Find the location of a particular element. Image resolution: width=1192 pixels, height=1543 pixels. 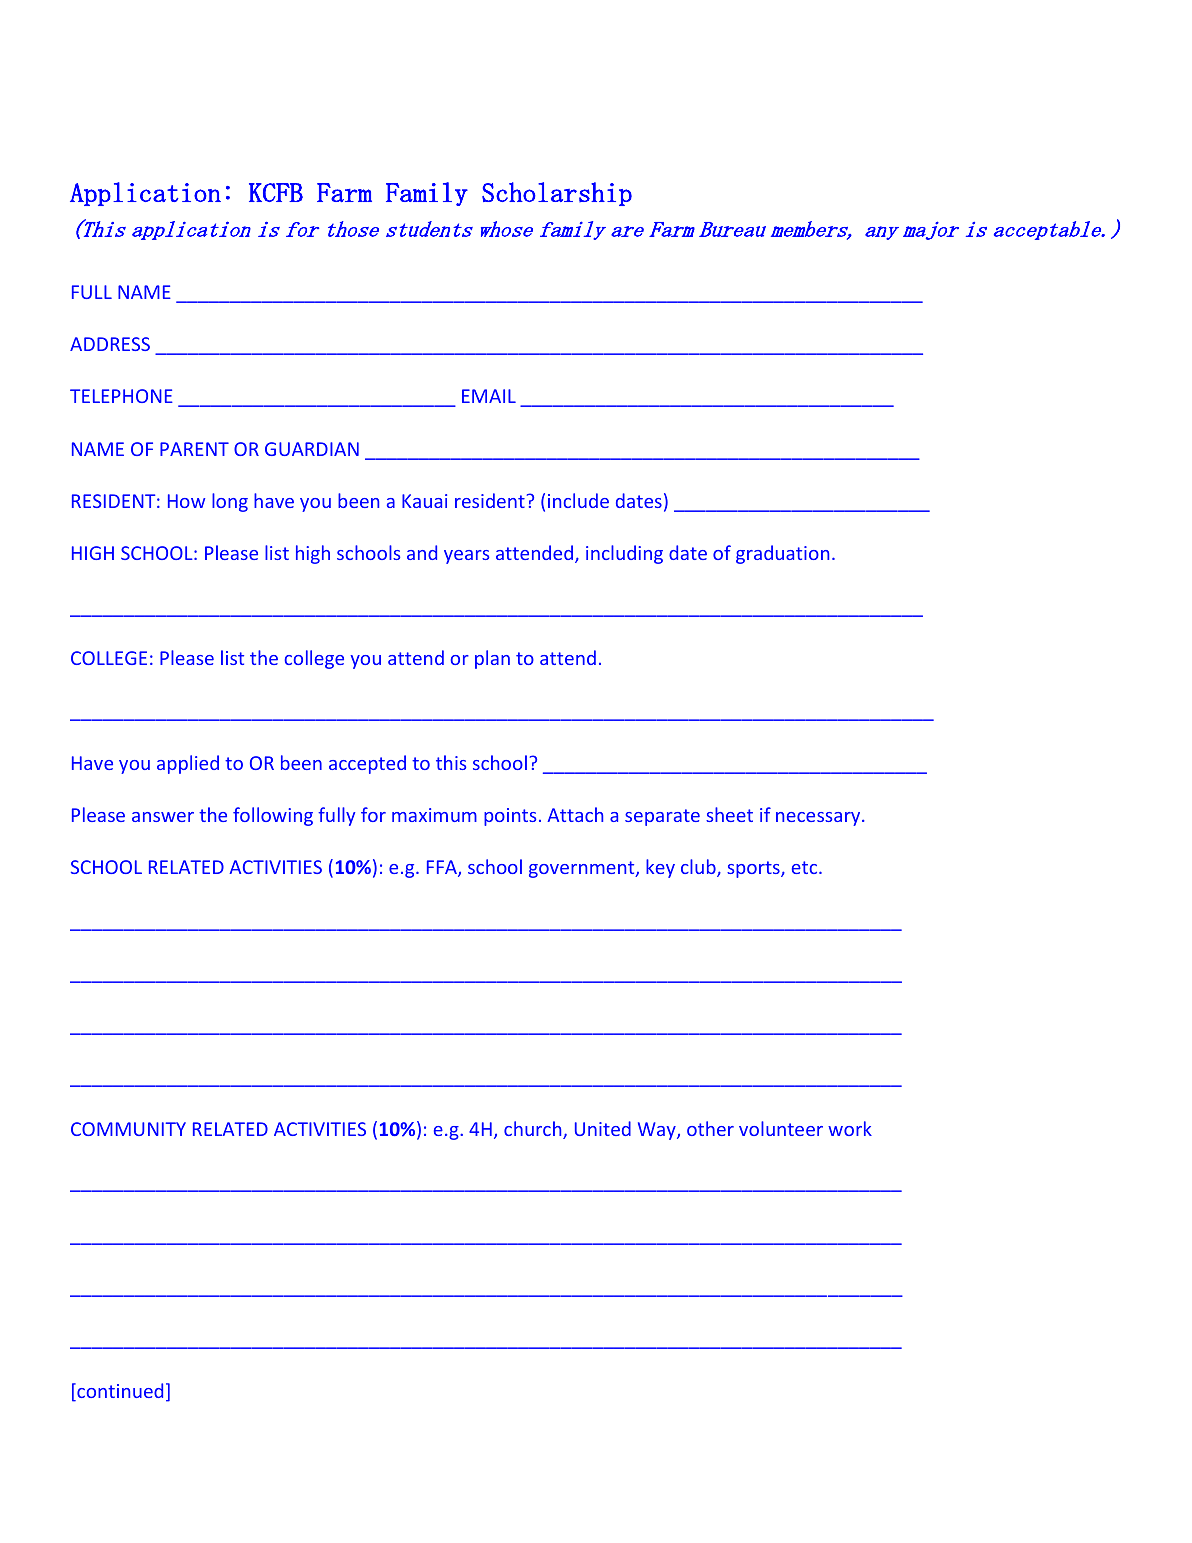

church is located at coordinates (534, 1130).
